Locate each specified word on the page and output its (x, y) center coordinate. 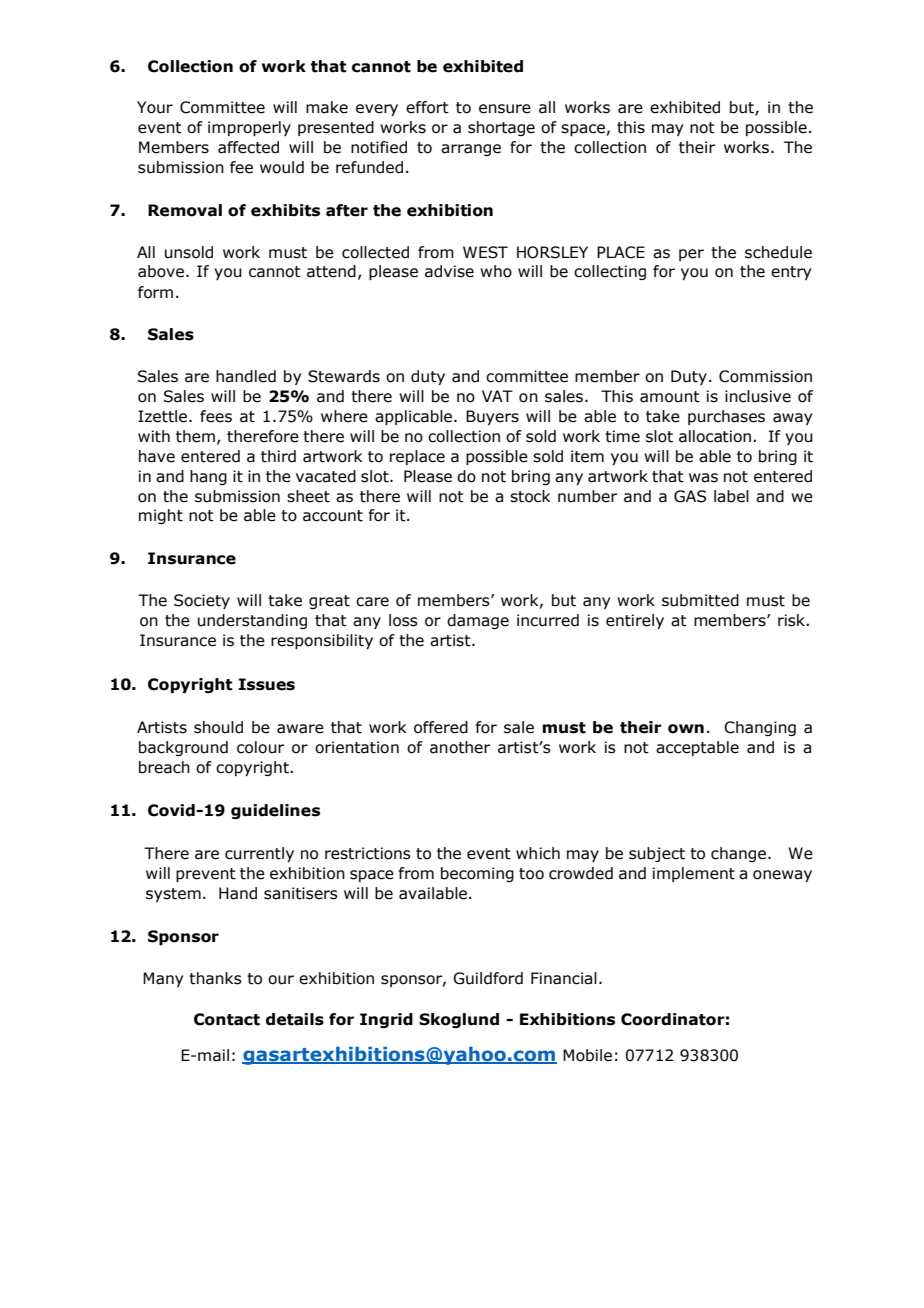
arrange (471, 150)
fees (216, 416)
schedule (778, 252)
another (460, 747)
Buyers (492, 417)
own (686, 729)
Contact (227, 1019)
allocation (715, 436)
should (218, 727)
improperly (249, 128)
